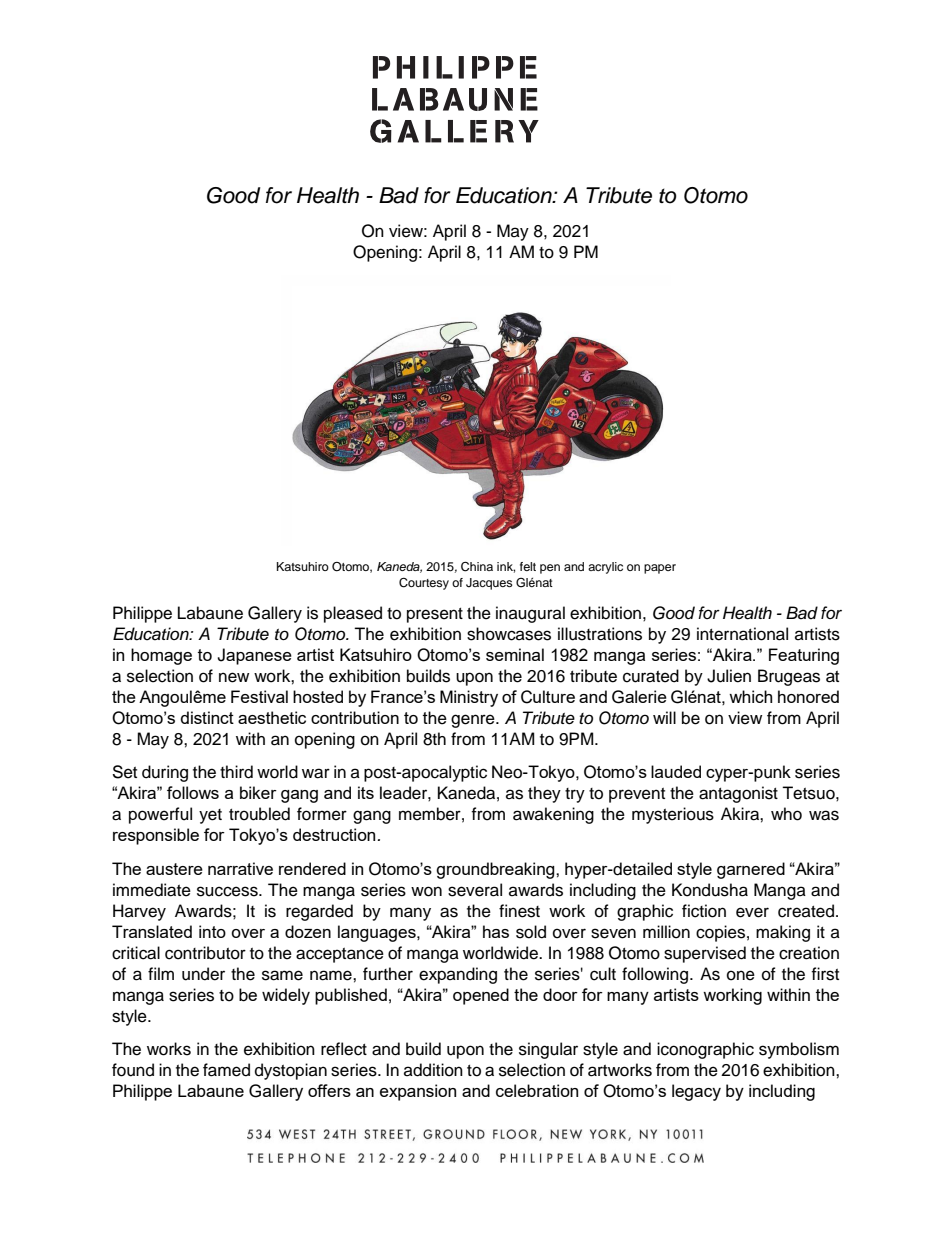  What do you see at coordinates (676, 771) in the screenshot?
I see `lauded` at bounding box center [676, 771].
